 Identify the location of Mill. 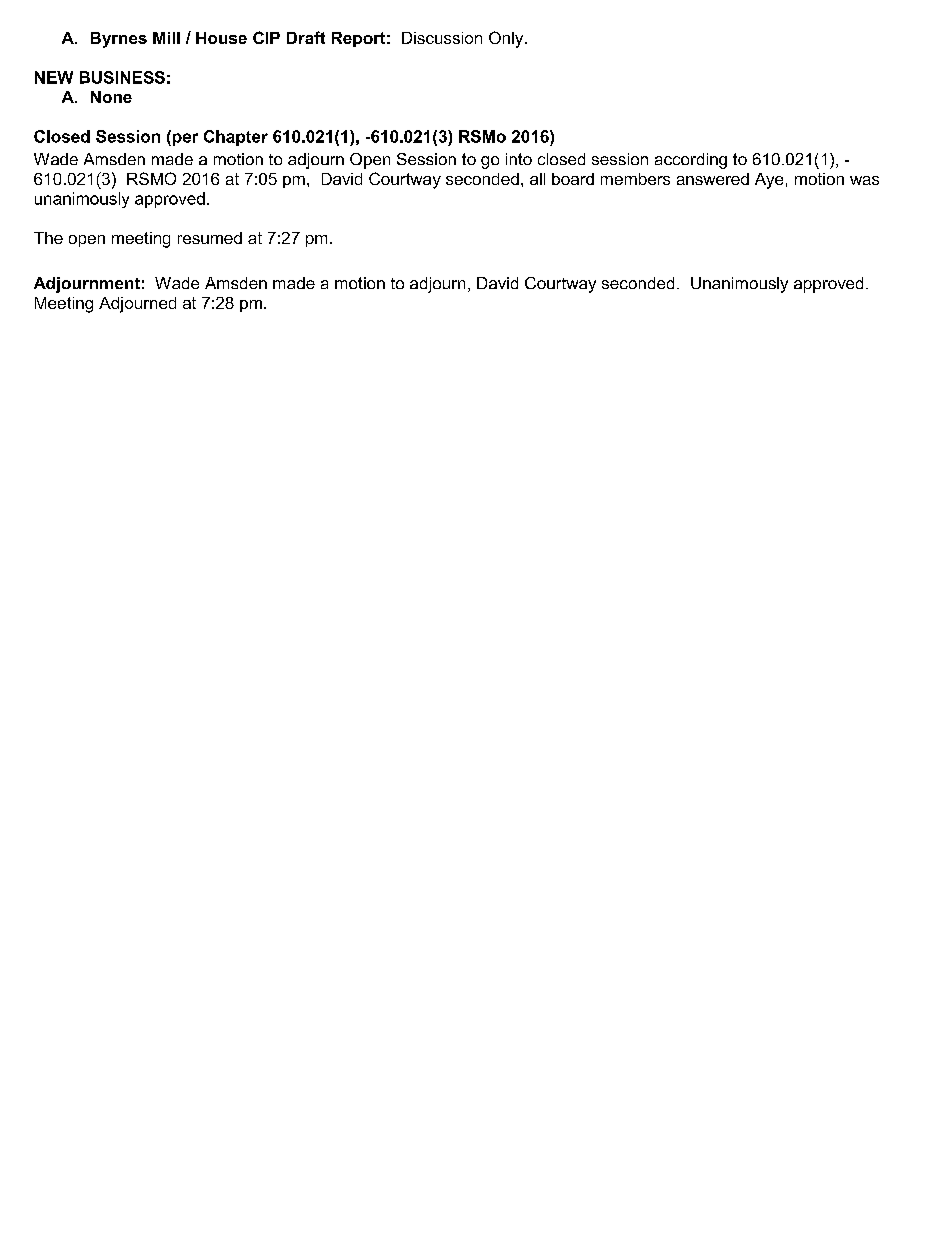
(166, 38).
